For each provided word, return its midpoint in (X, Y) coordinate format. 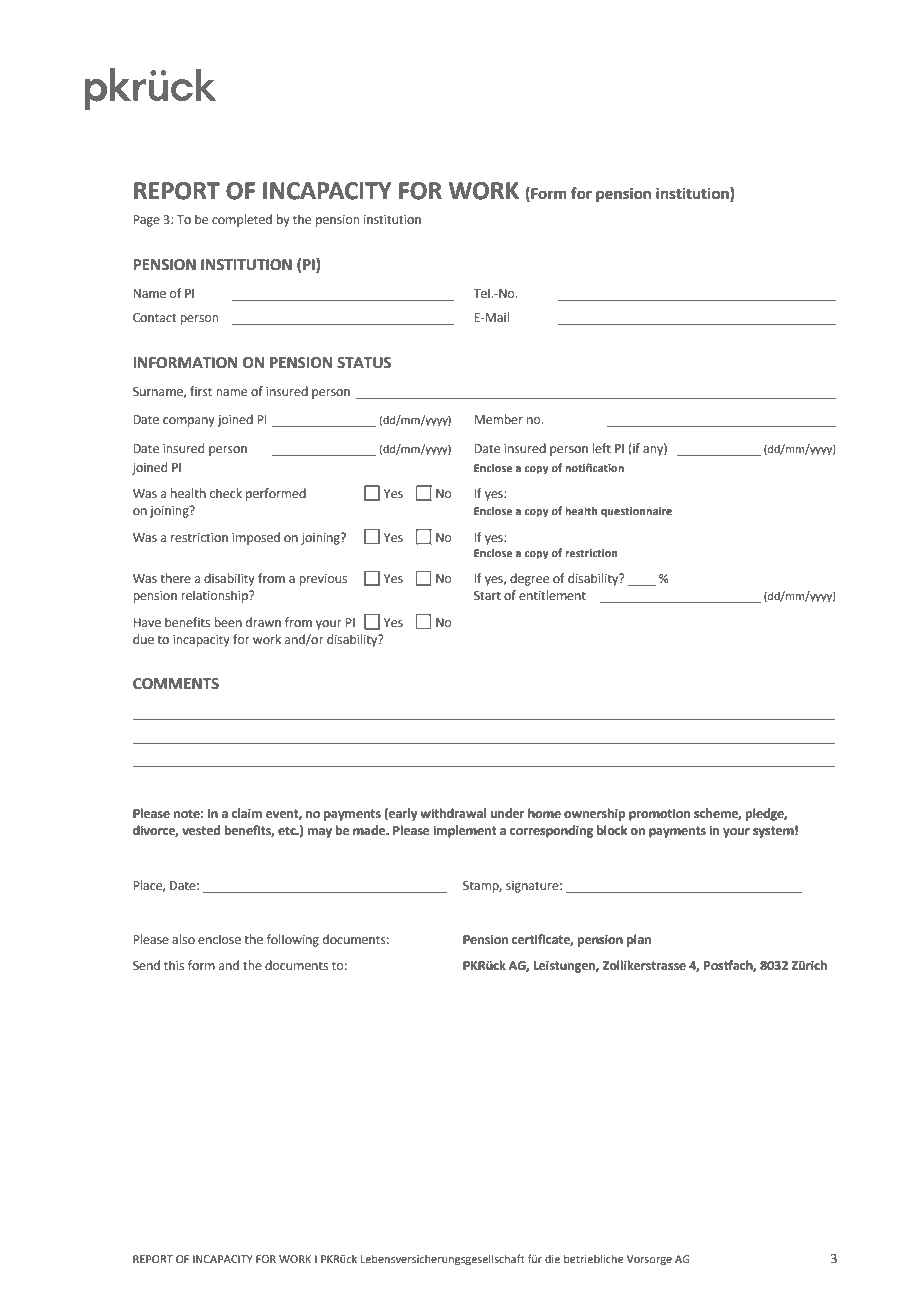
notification (594, 467)
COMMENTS (176, 684)
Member (498, 419)
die (552, 1259)
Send (146, 965)
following (293, 940)
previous (323, 580)
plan (639, 940)
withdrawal (453, 813)
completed (242, 220)
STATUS (364, 363)
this (174, 965)
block (612, 830)
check (226, 493)
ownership (594, 814)
